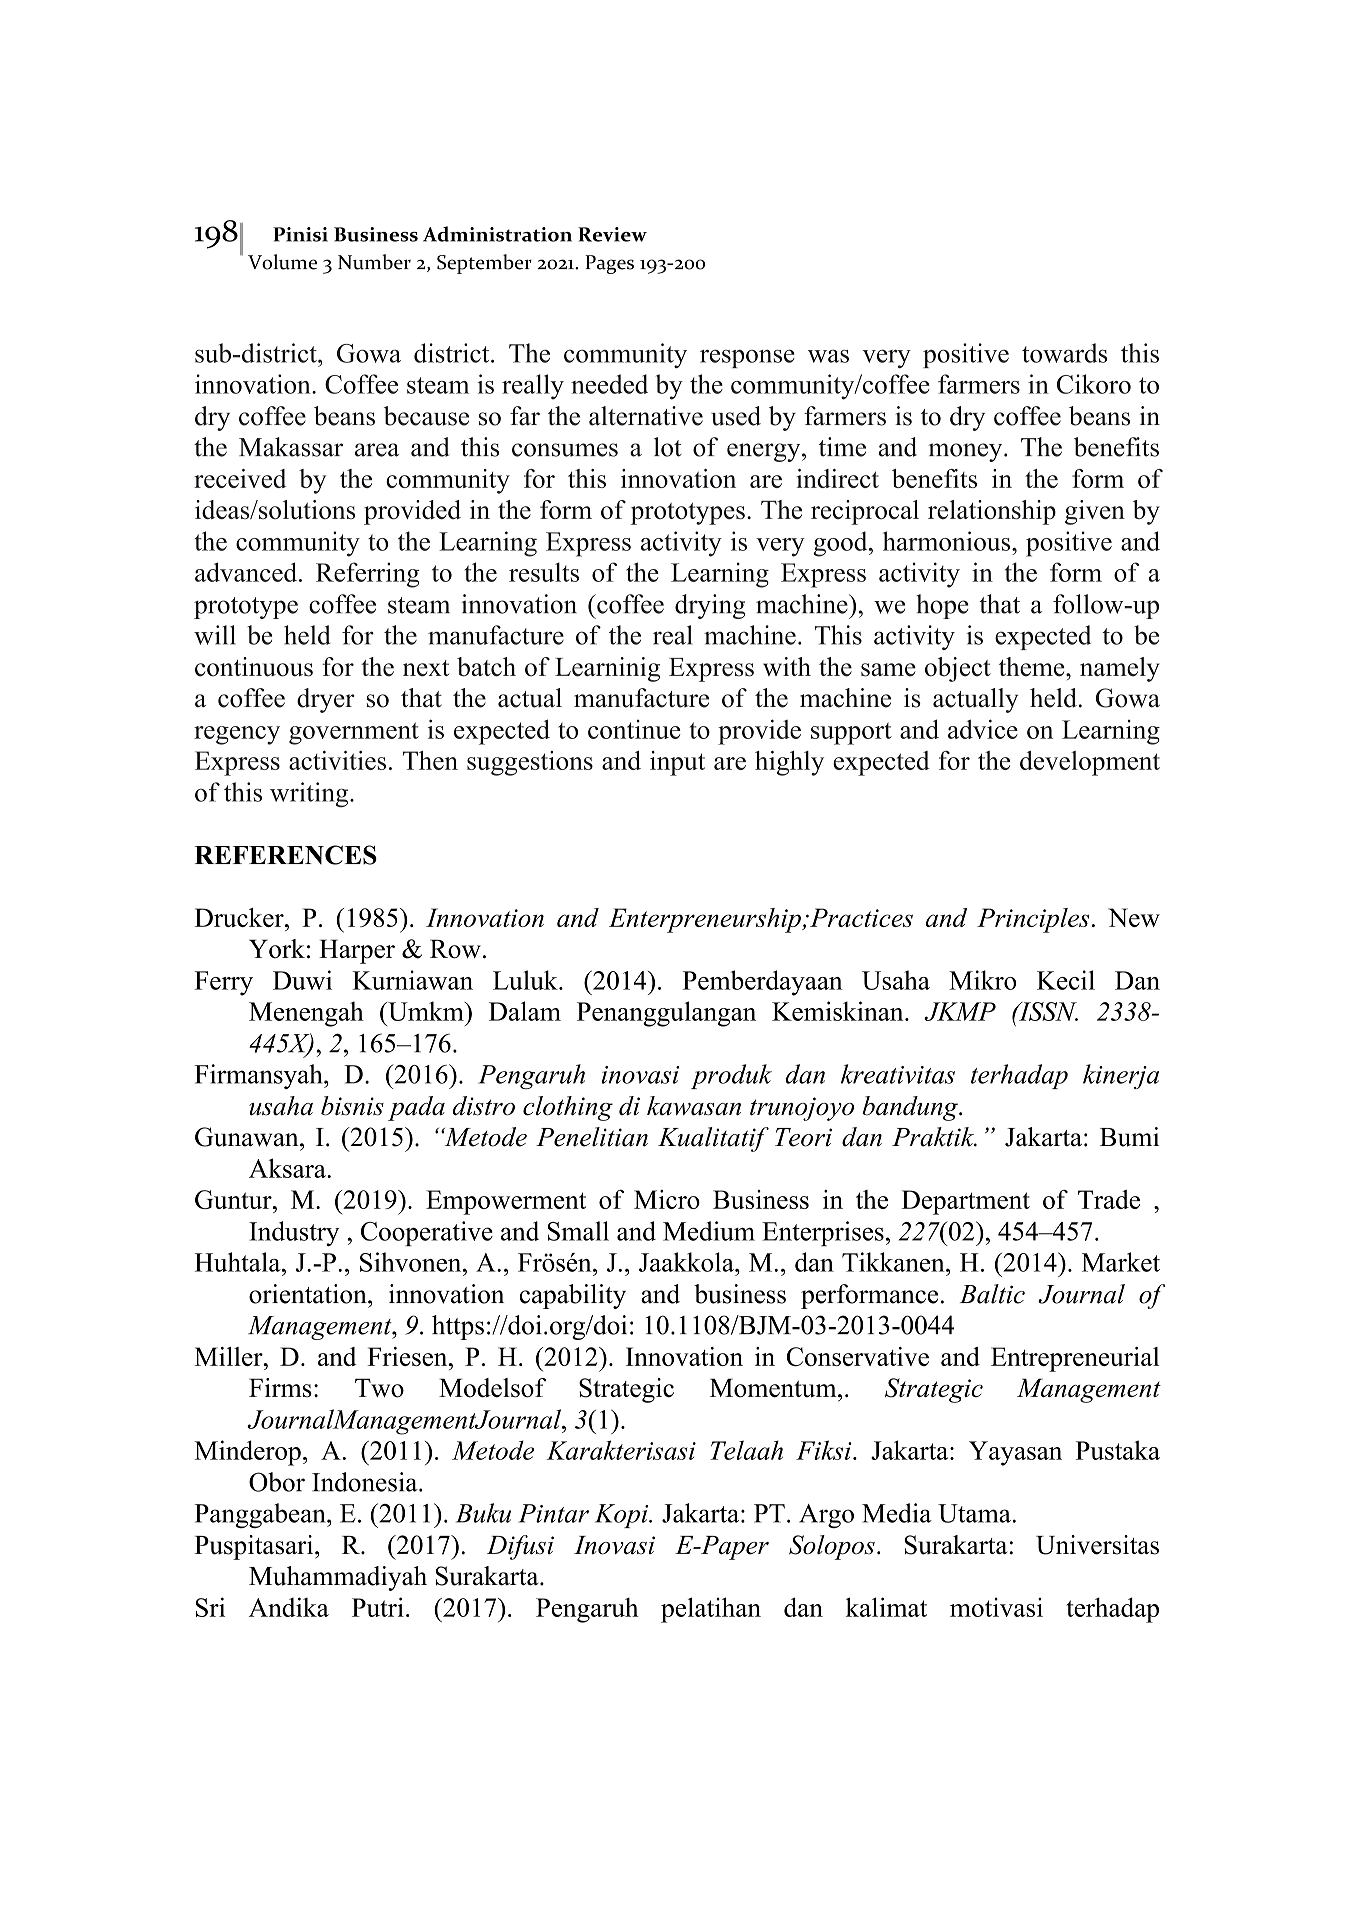 The width and height of the image is (1352, 1913). I want to click on continue, so click(634, 729).
